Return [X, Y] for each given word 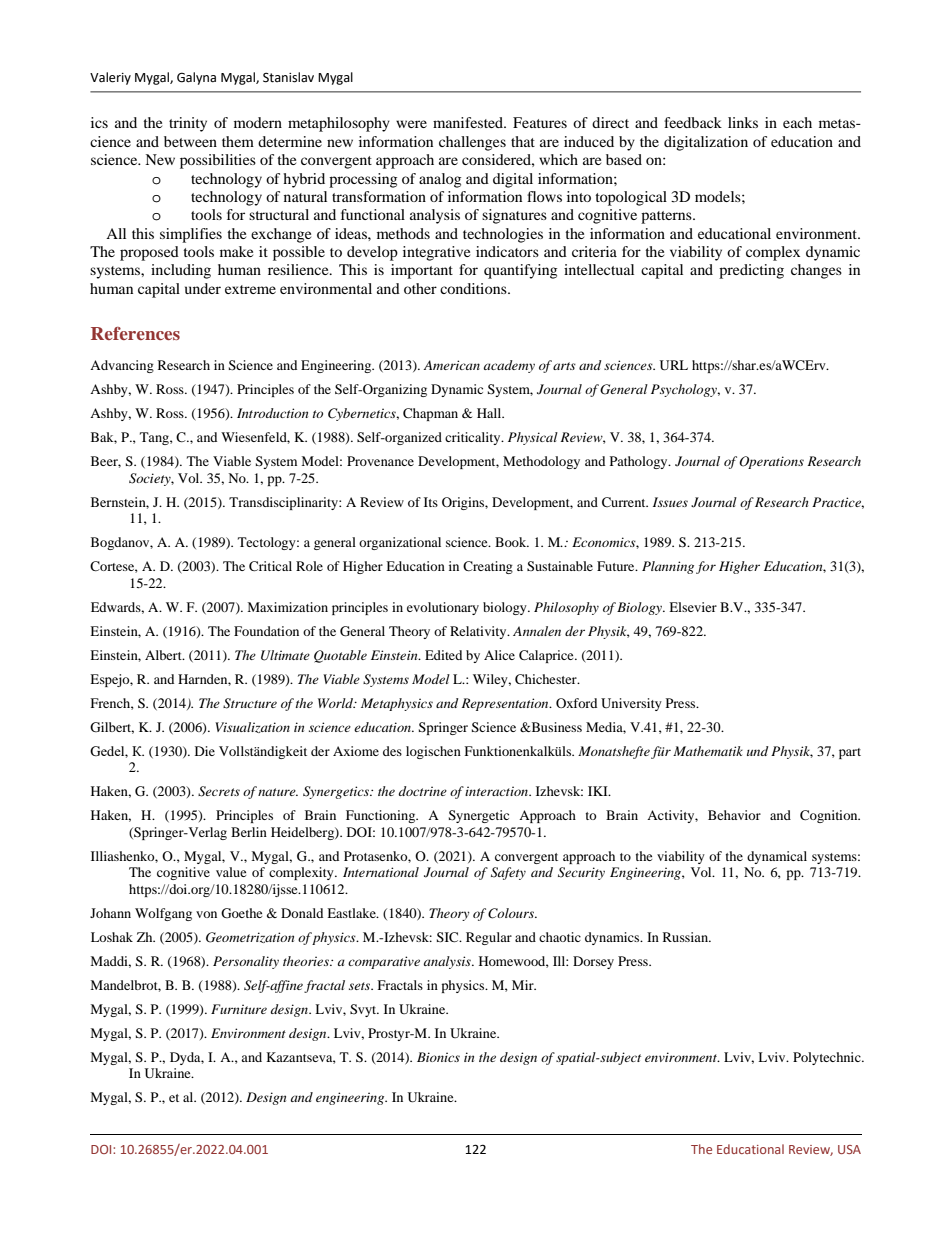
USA [849, 1149]
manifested [469, 122]
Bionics [438, 1057]
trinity [188, 124]
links [743, 122]
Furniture [239, 1009]
